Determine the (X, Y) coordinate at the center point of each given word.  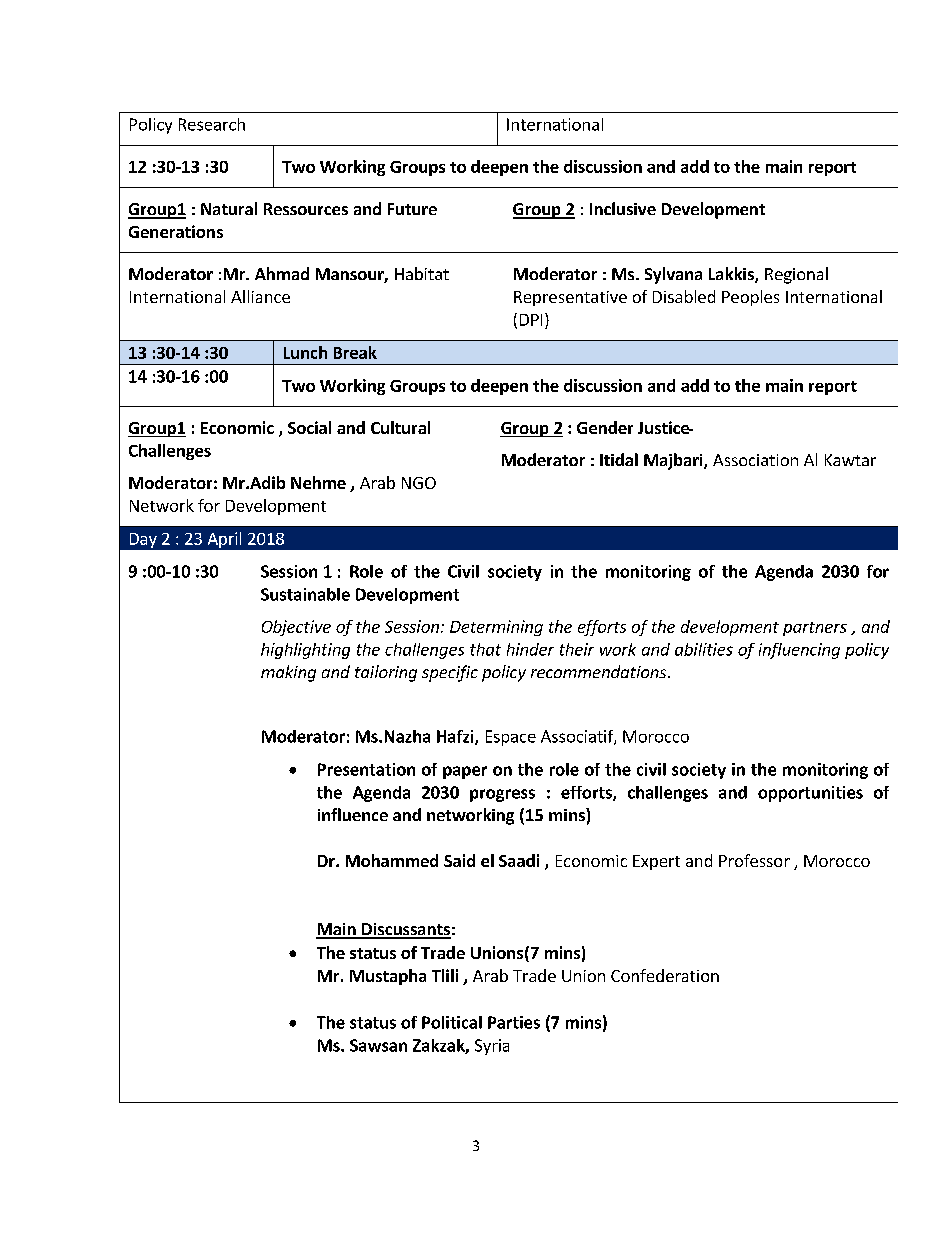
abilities (704, 649)
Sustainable (305, 594)
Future (412, 209)
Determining (496, 628)
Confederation (665, 975)
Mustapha (388, 977)
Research (212, 124)
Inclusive (623, 208)
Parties (514, 1022)
